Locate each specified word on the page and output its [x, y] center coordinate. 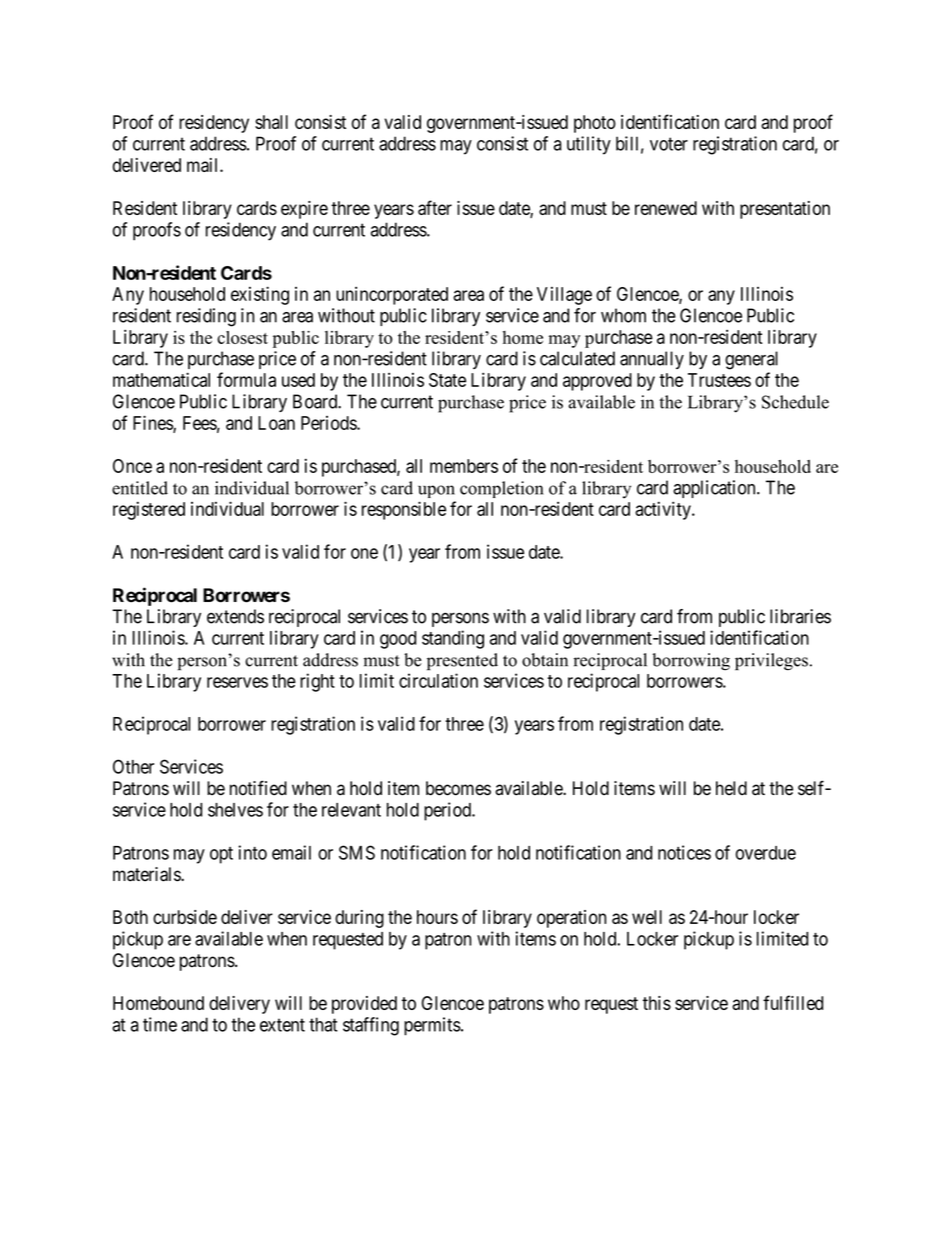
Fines [153, 423]
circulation [438, 680]
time [160, 1024]
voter [669, 144]
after [435, 207]
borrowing [691, 662]
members [464, 466]
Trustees [719, 380]
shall [271, 122]
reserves [237, 682]
